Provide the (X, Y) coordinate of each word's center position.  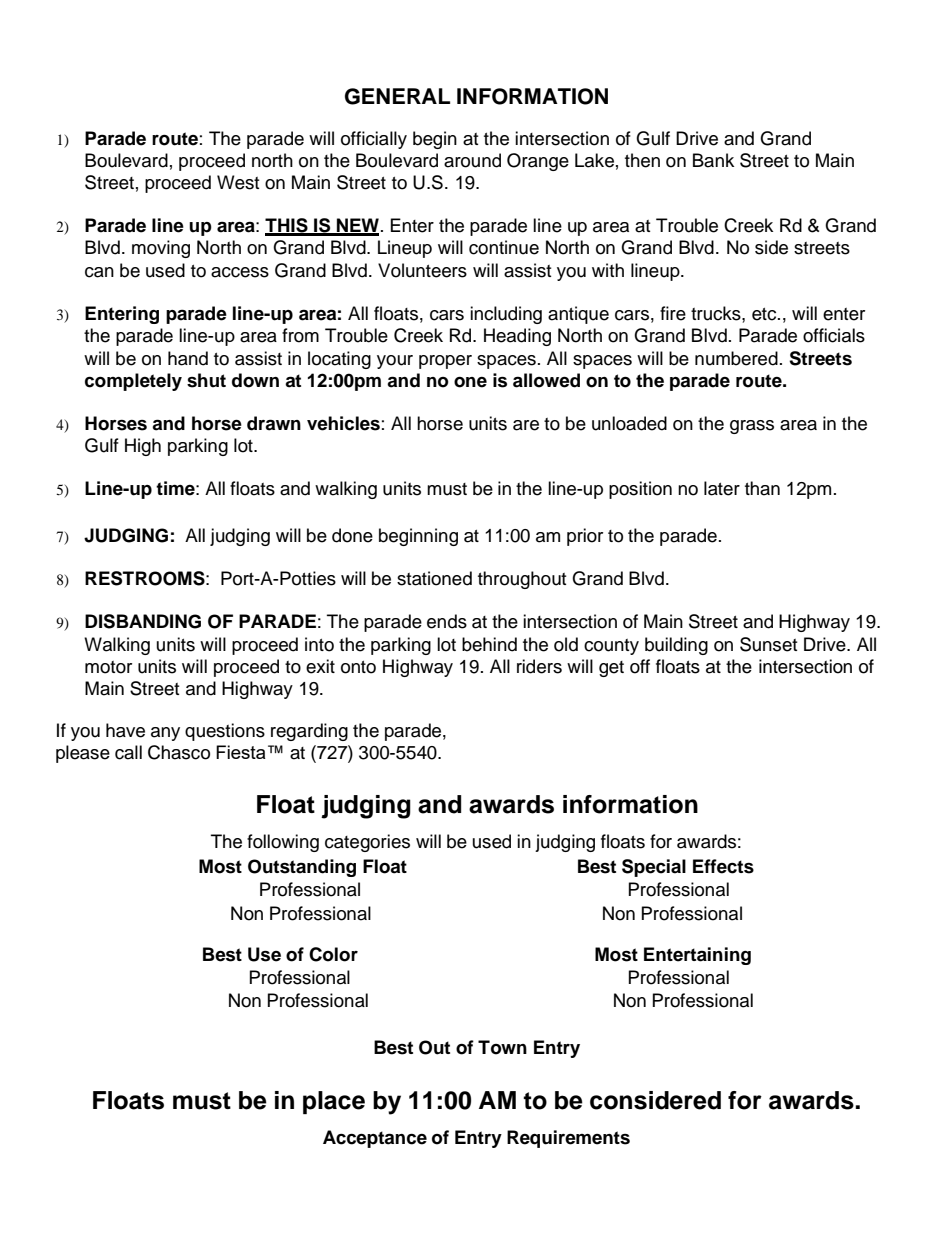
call (128, 752)
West (238, 182)
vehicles (343, 423)
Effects (723, 866)
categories (367, 843)
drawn (274, 423)
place (334, 1102)
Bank (713, 160)
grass (752, 427)
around (472, 160)
